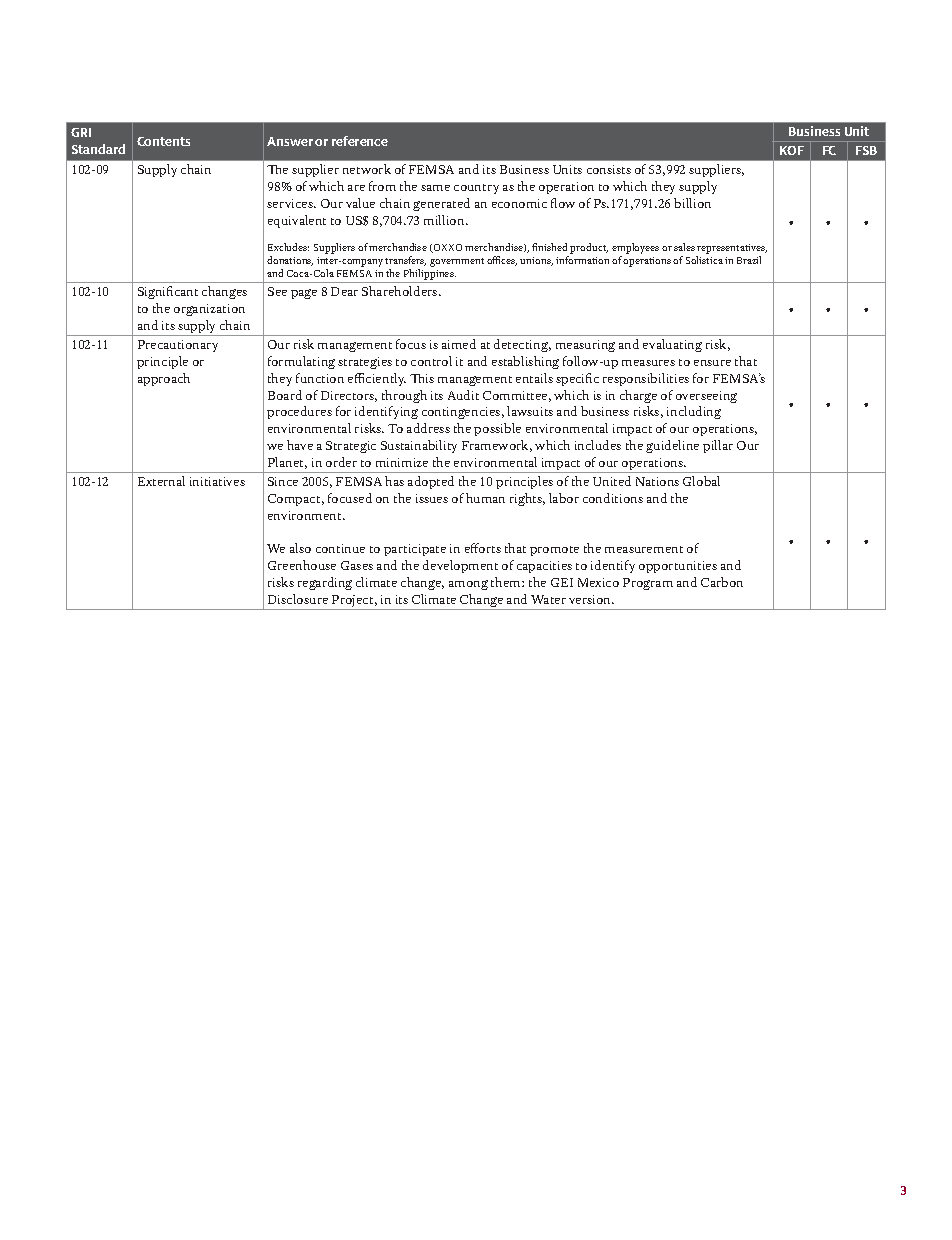 Image resolution: width=952 pixels, height=1240 pixels. What do you see at coordinates (792, 150) in the screenshot?
I see `KOF` at bounding box center [792, 150].
